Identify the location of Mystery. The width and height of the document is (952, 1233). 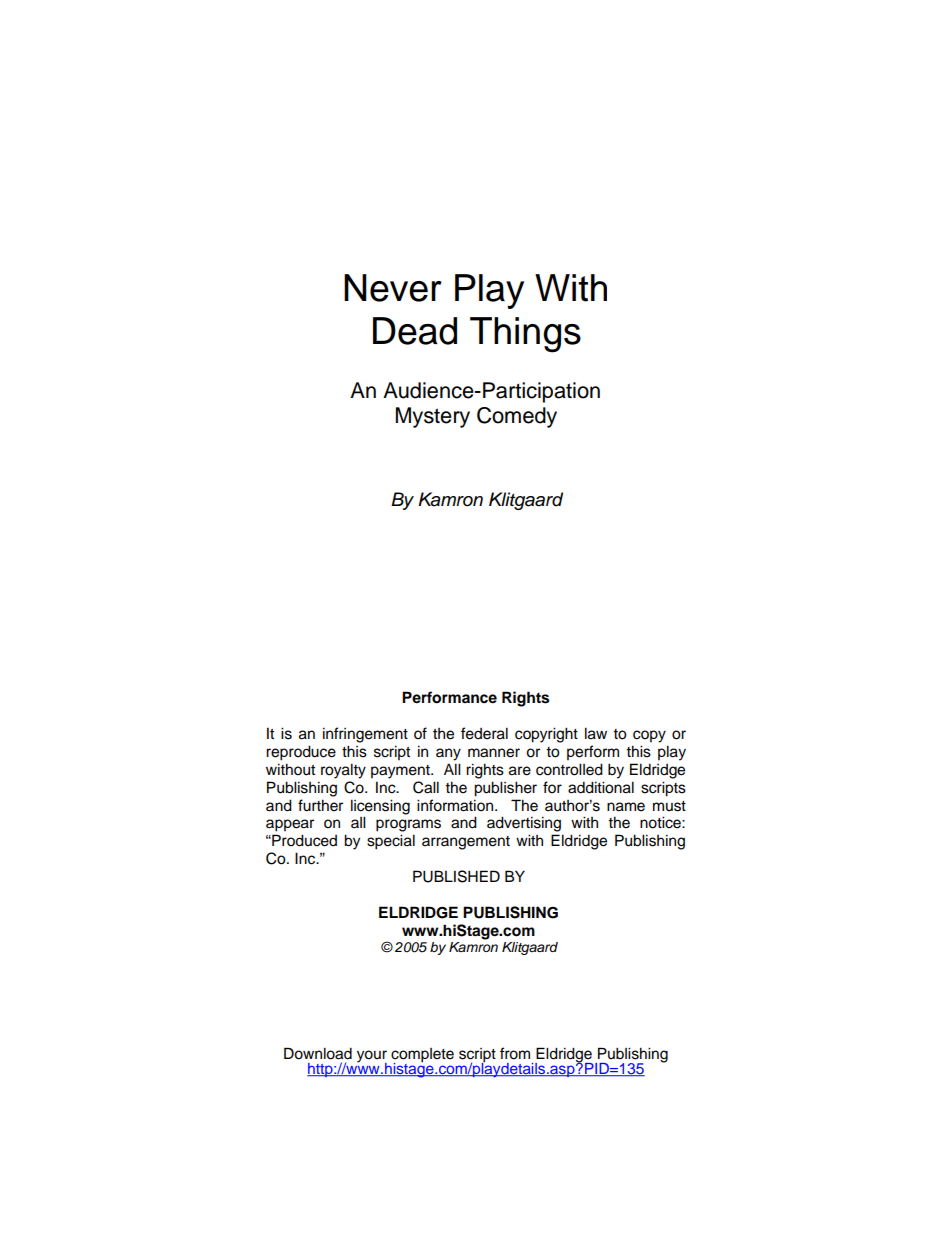
(433, 417).
